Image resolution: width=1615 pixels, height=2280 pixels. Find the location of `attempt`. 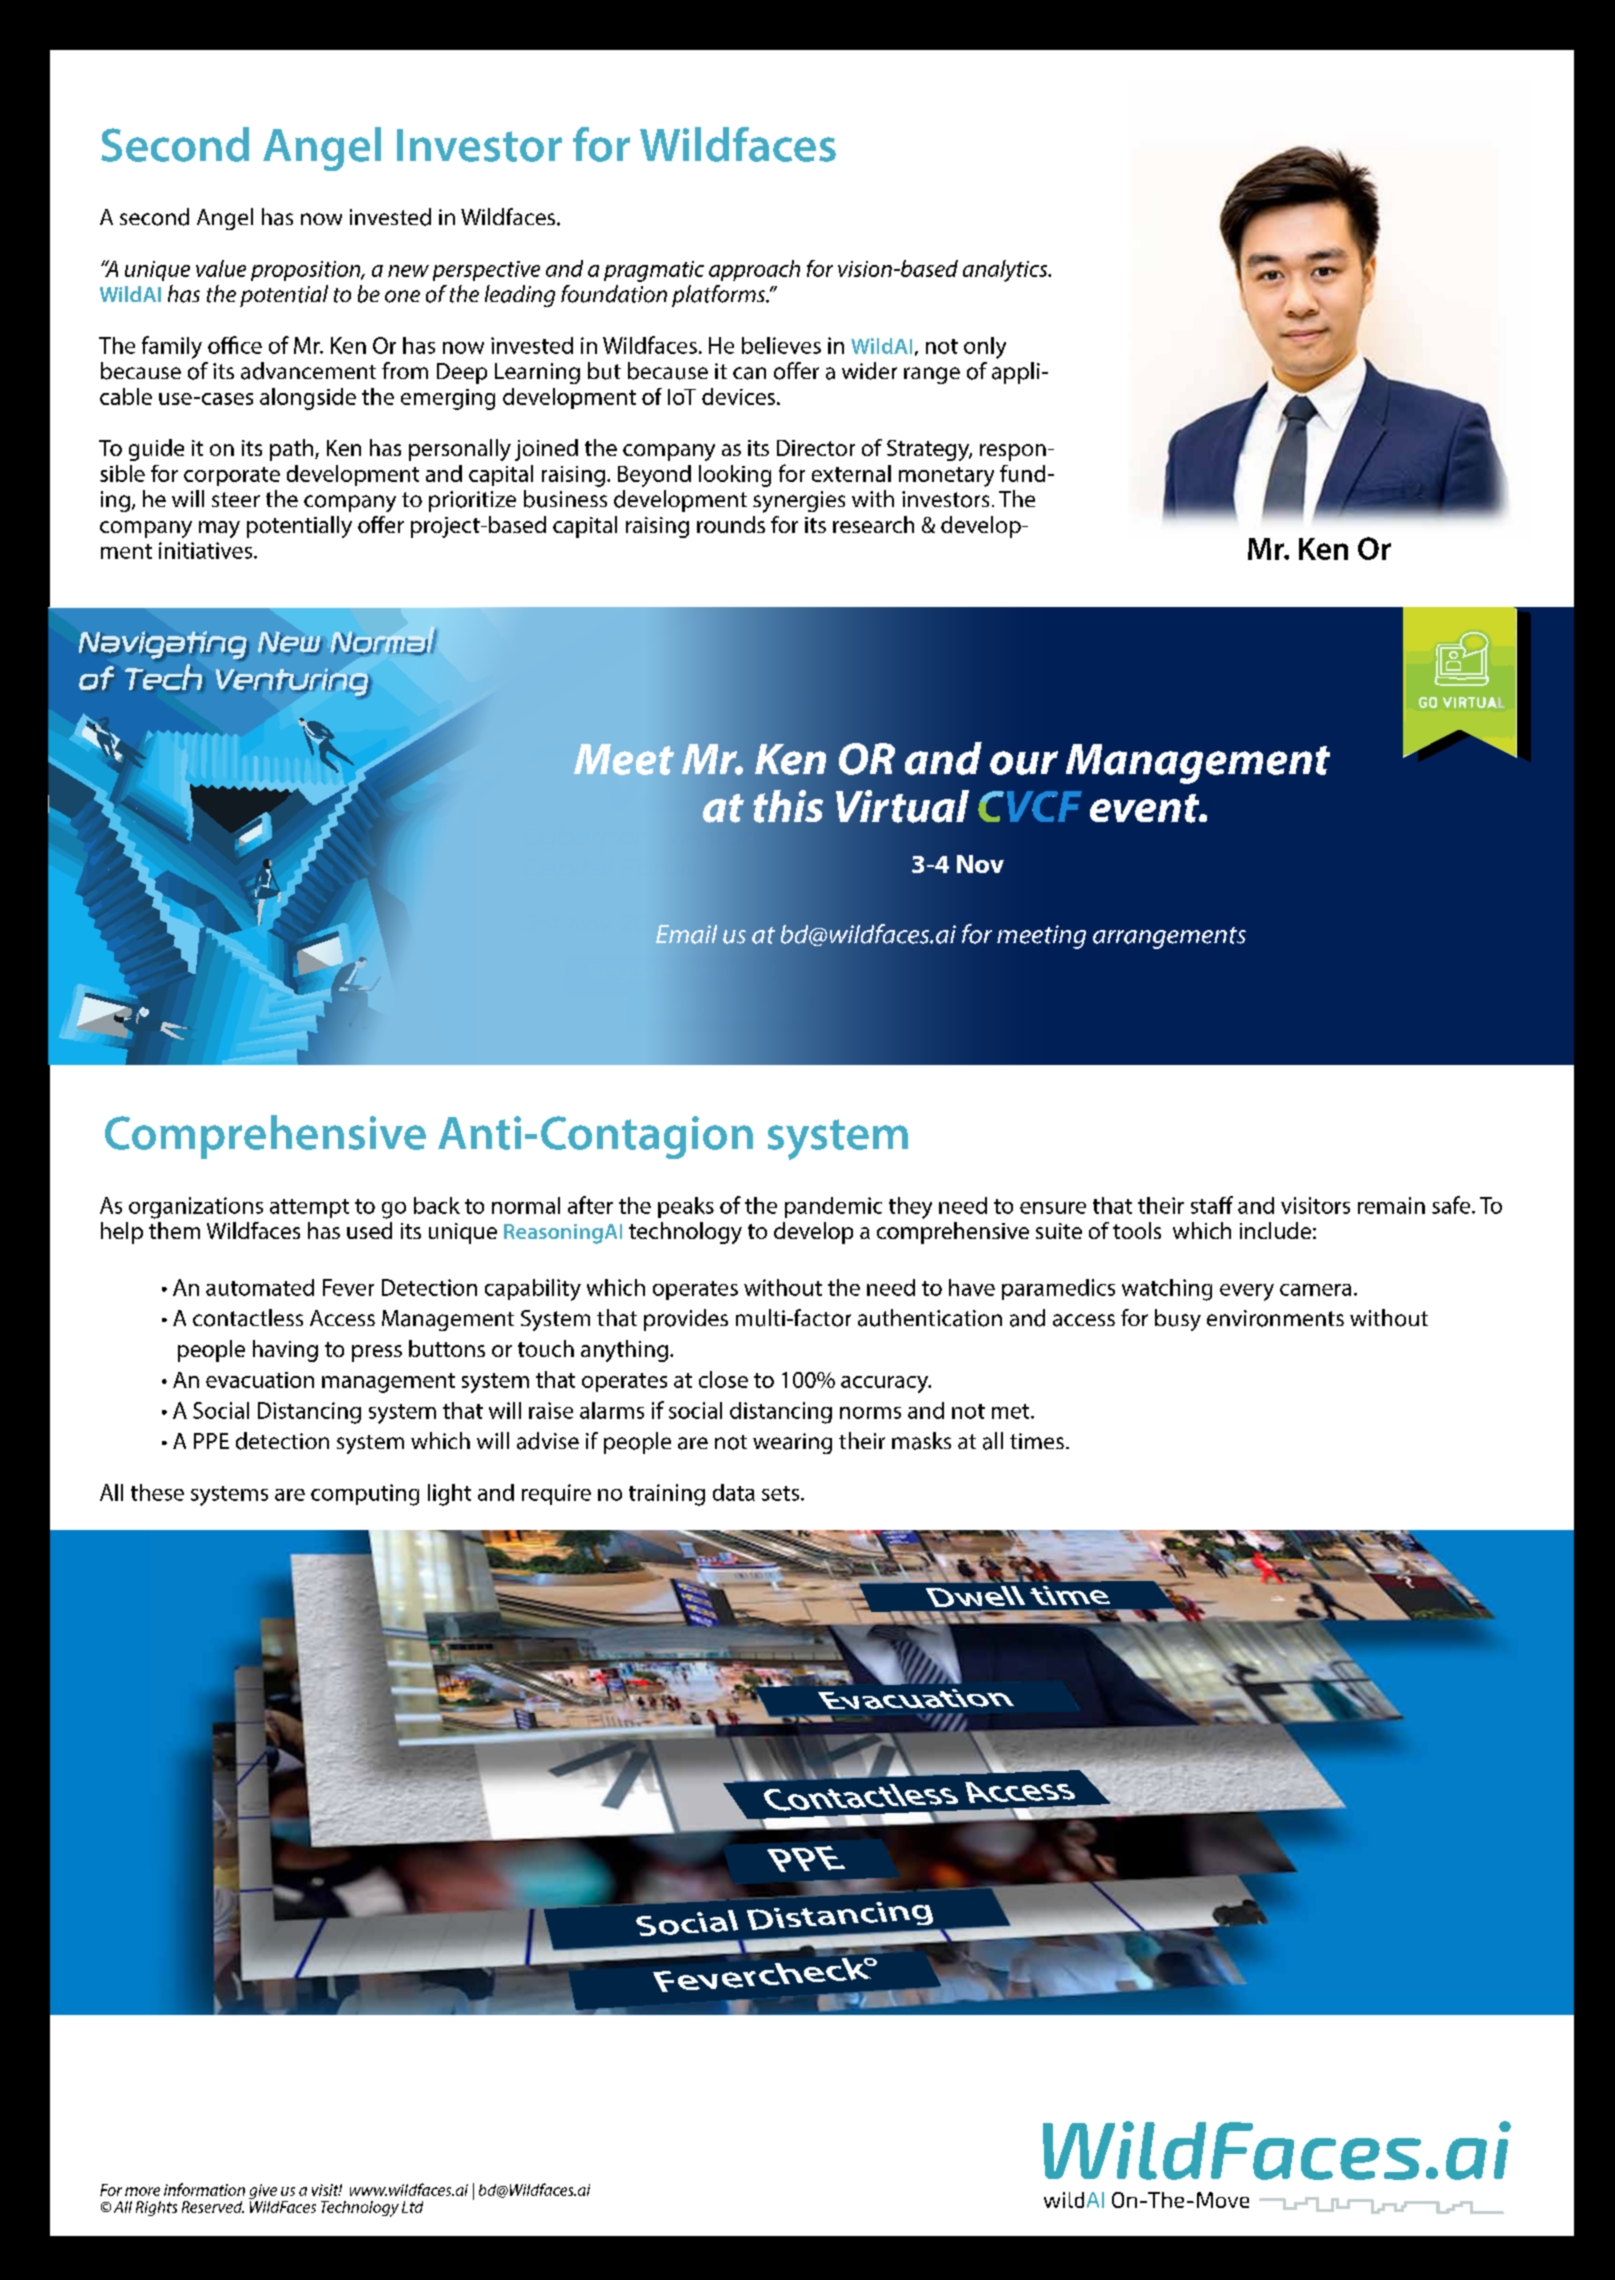

attempt is located at coordinates (309, 1208).
